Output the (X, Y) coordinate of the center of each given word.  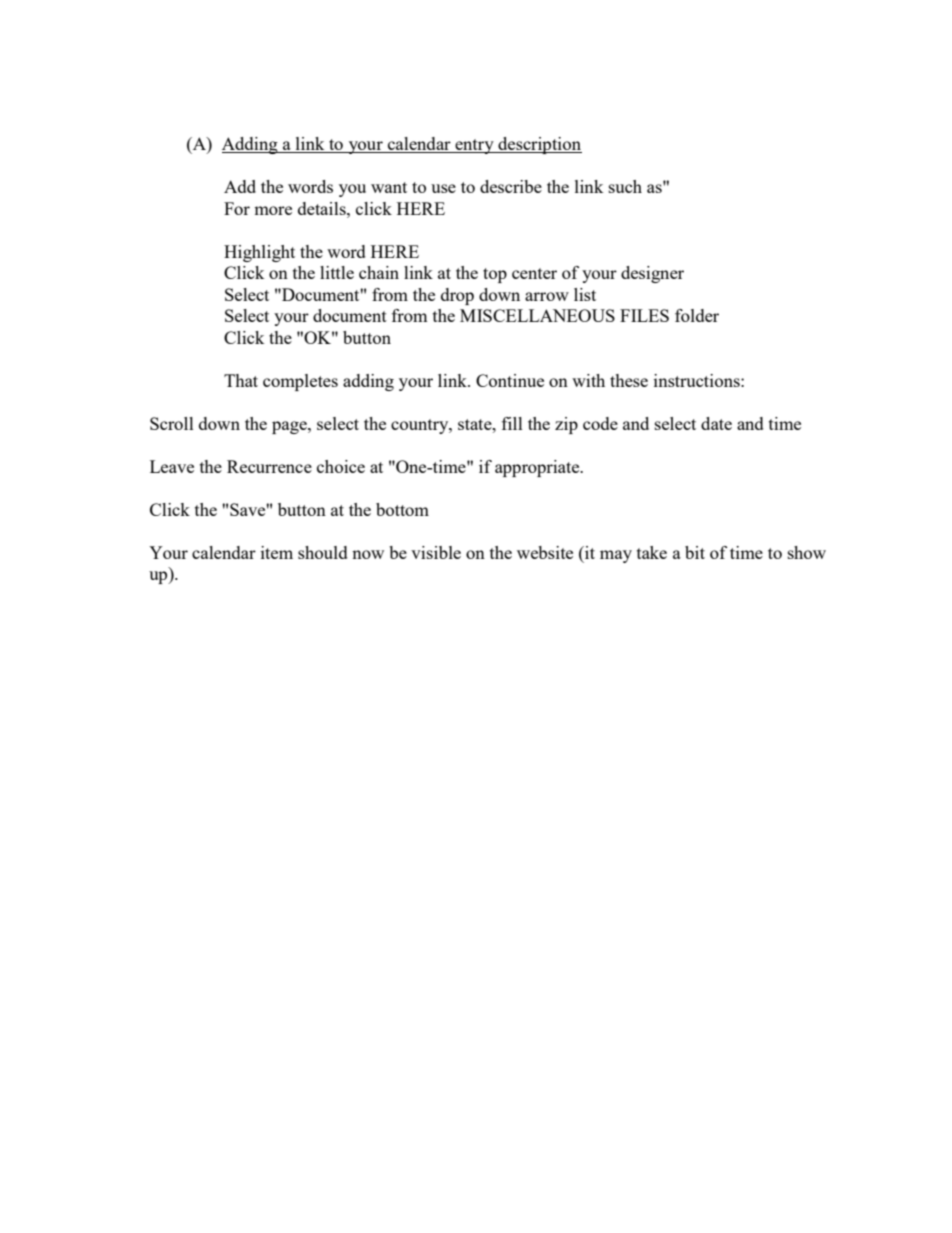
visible (436, 552)
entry (474, 146)
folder (697, 315)
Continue (510, 380)
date (716, 423)
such (625, 186)
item (277, 552)
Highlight (259, 253)
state (476, 424)
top (495, 275)
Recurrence (269, 466)
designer (652, 274)
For (237, 208)
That (241, 380)
